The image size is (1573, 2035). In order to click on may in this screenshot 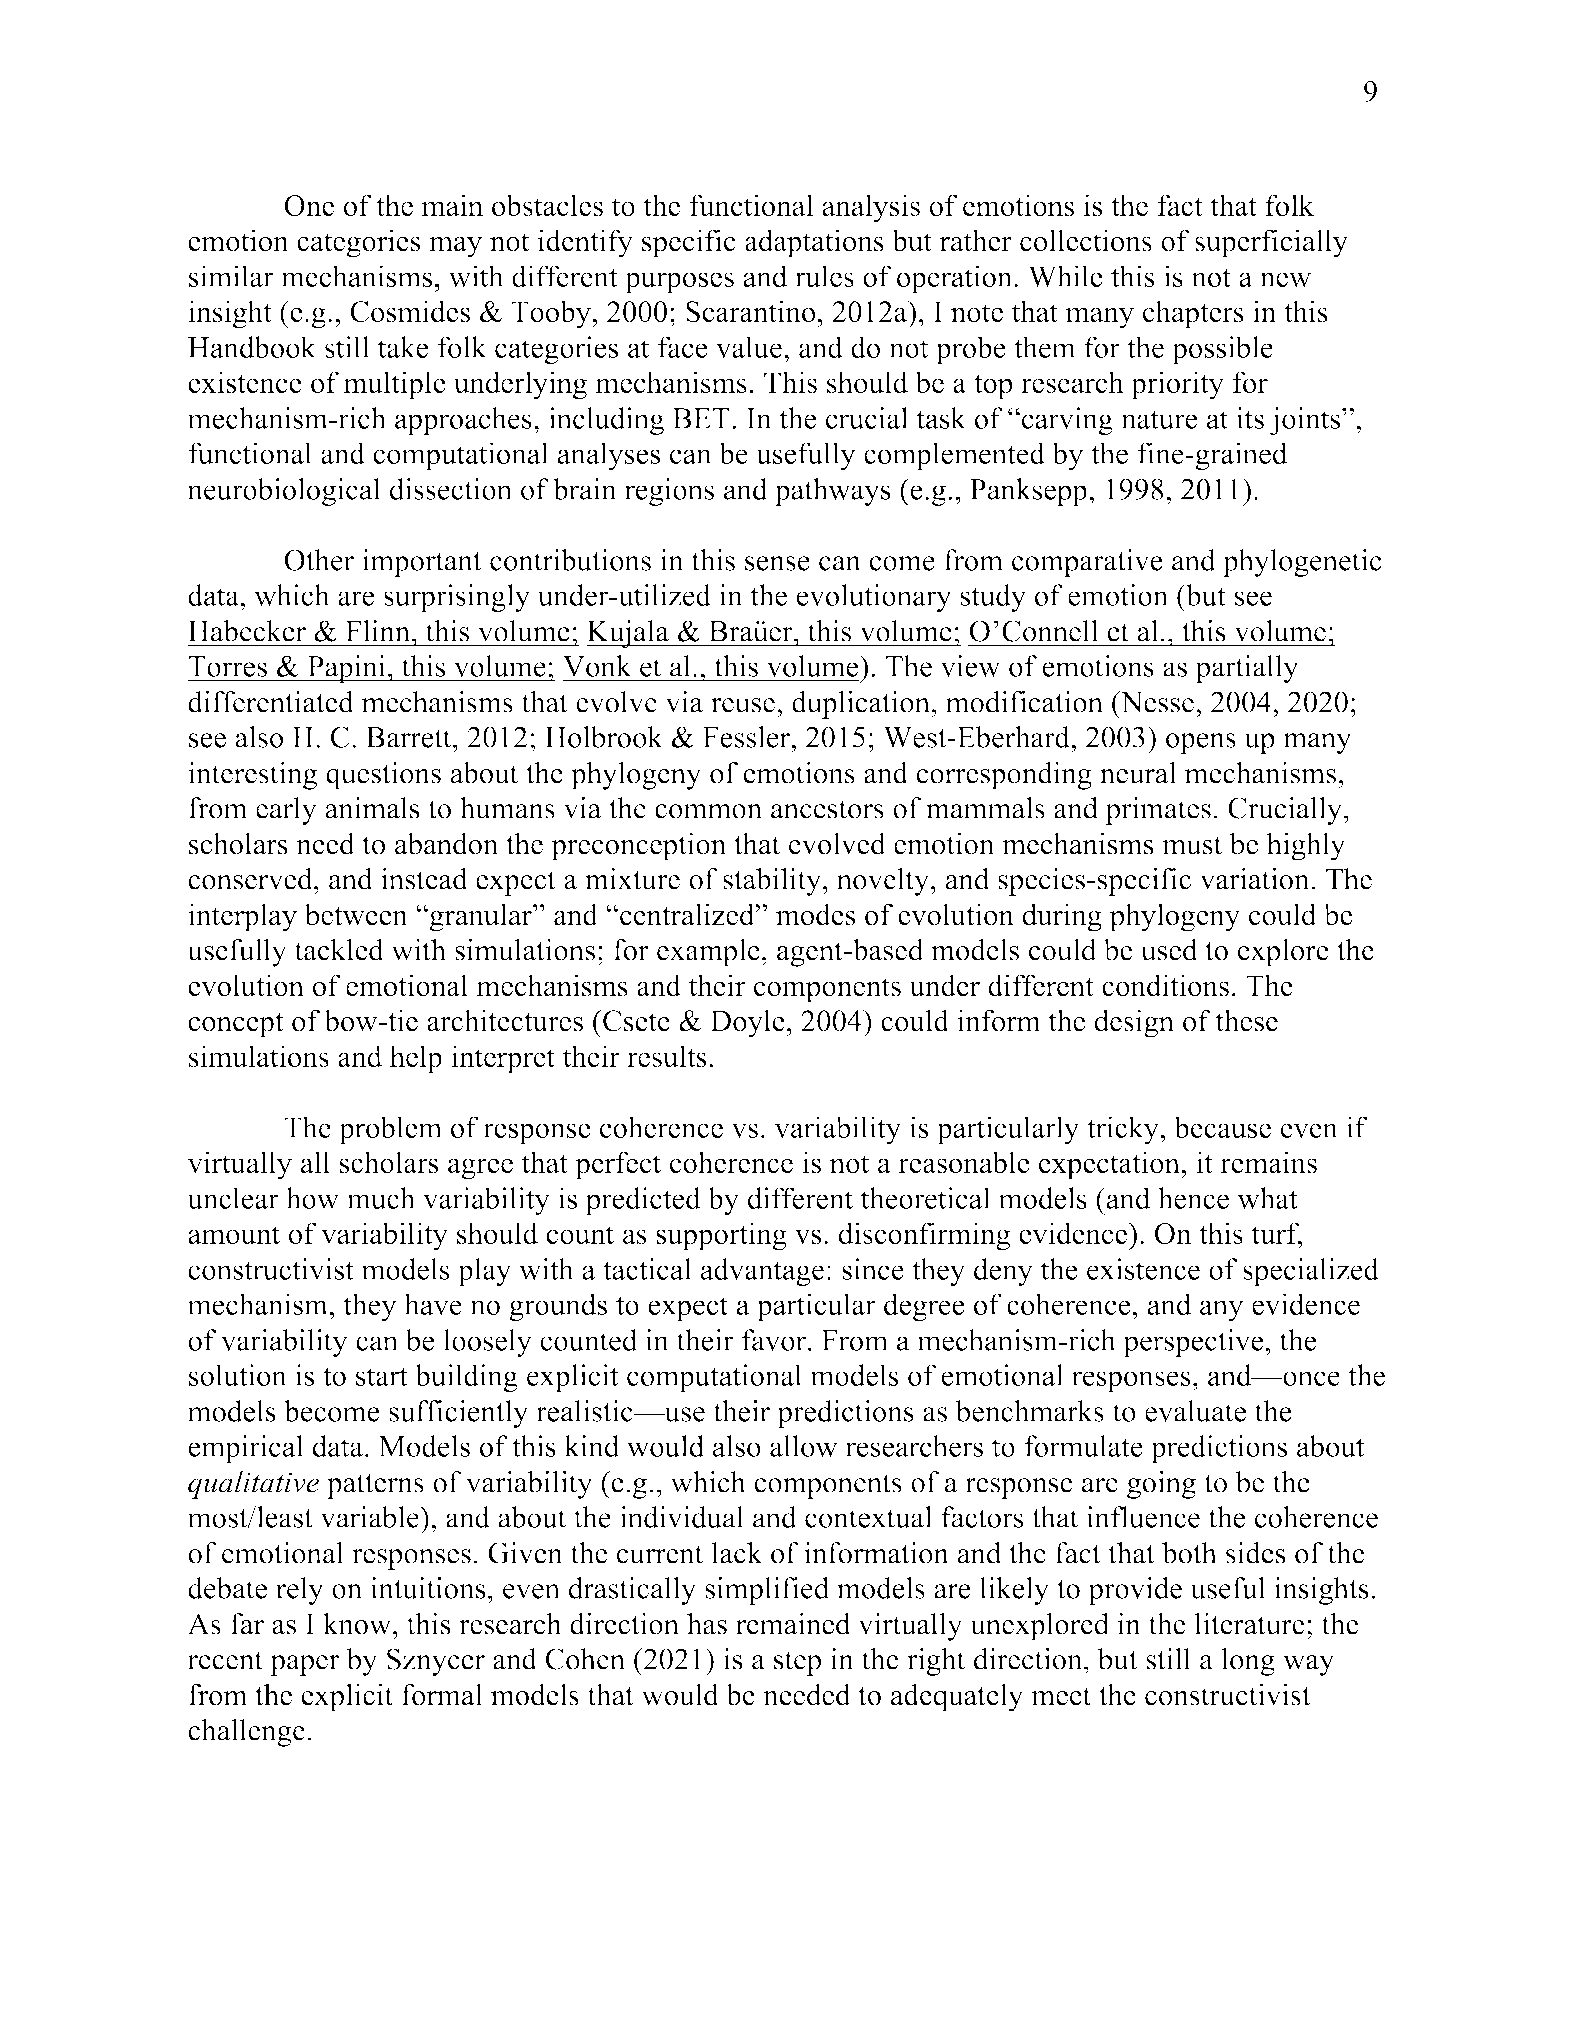, I will do `click(455, 247)`.
